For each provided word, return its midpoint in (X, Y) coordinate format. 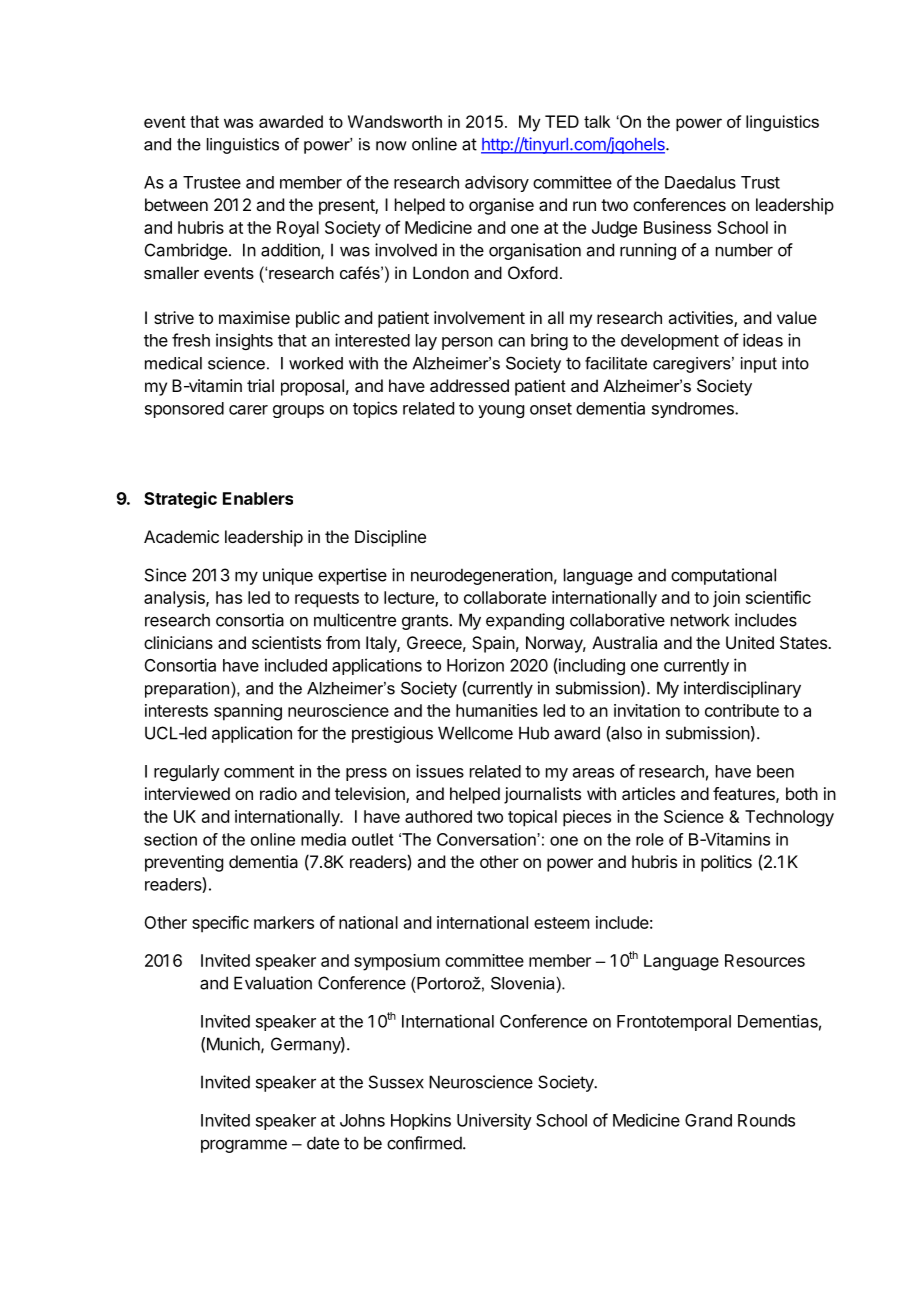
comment (259, 772)
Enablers (258, 498)
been (775, 771)
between (176, 204)
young (501, 411)
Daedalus (700, 182)
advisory (497, 183)
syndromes (694, 410)
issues (440, 771)
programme (244, 1146)
